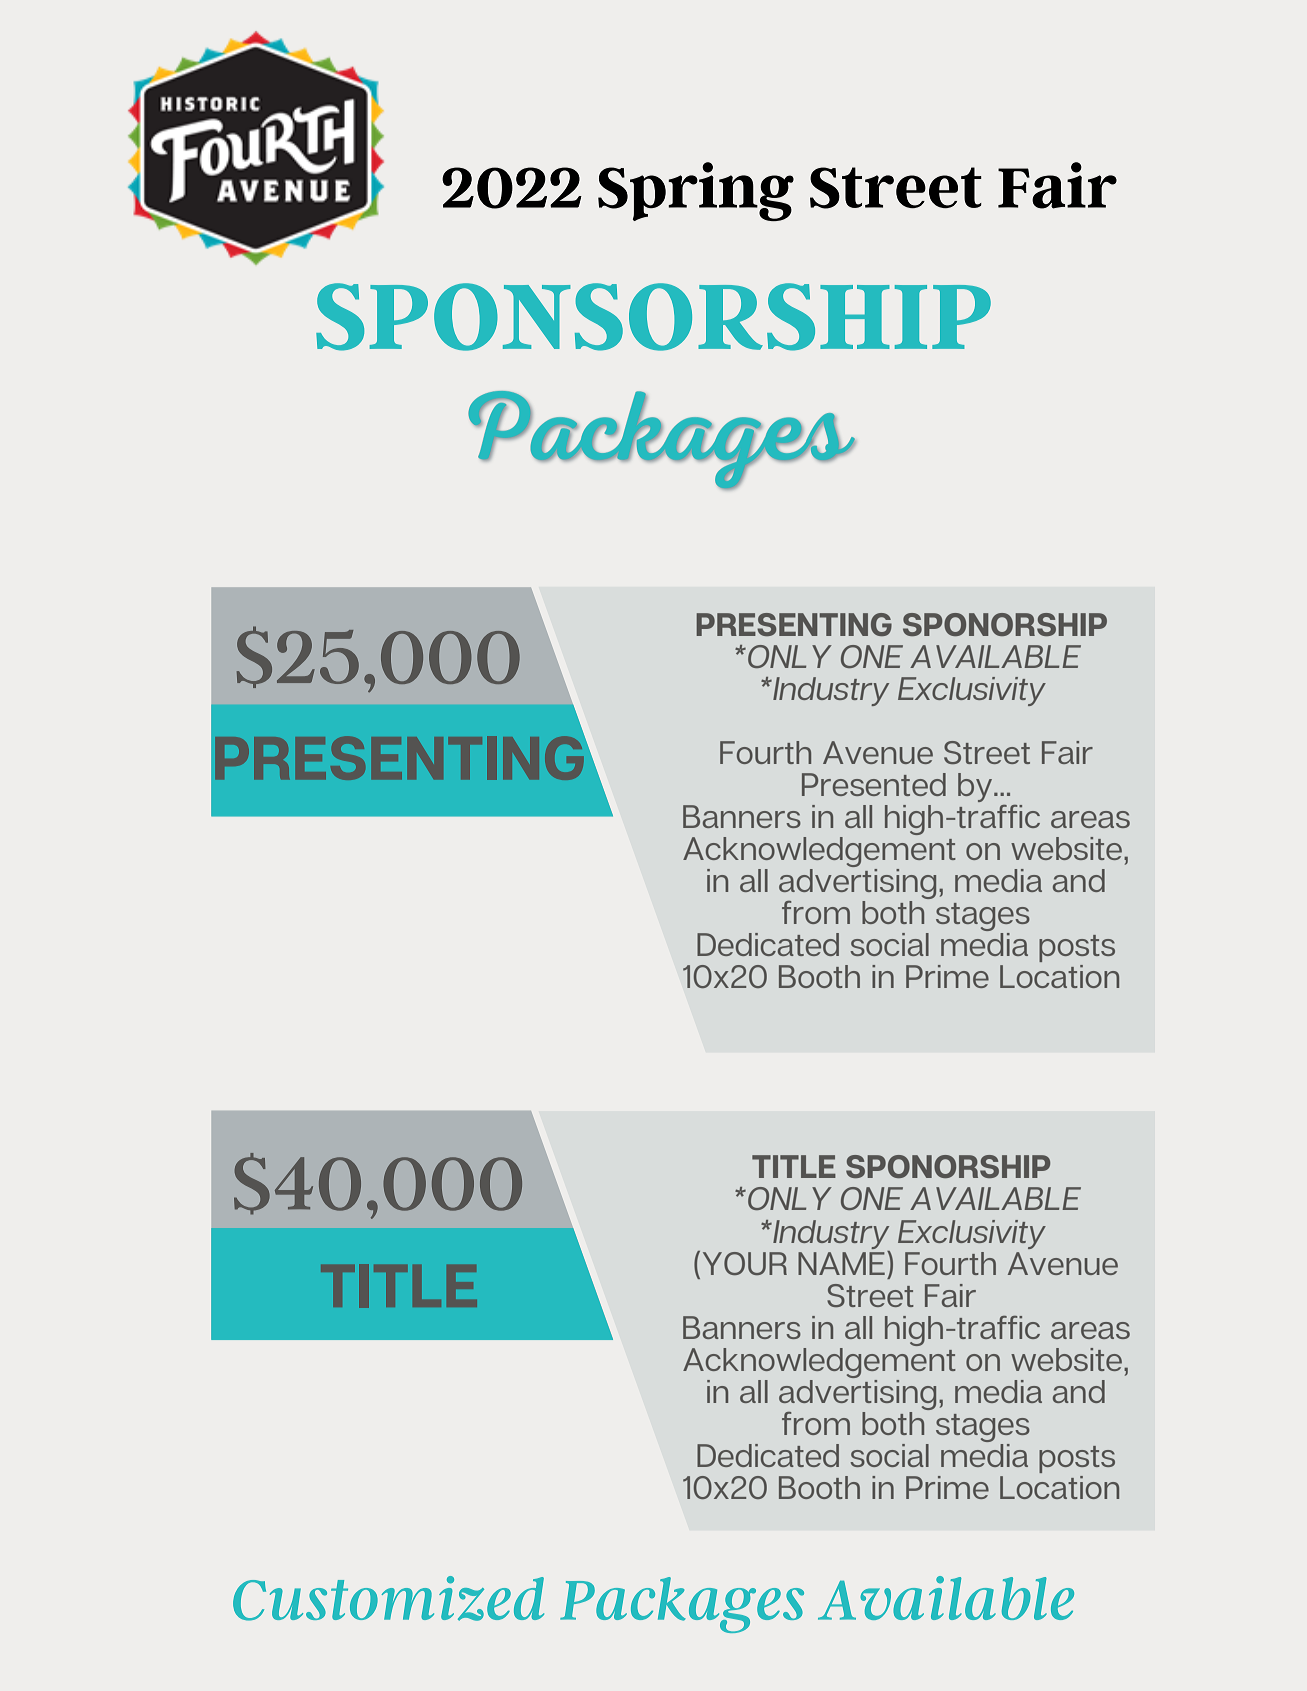 Image resolution: width=1307 pixels, height=1691 pixels. Describe the element at coordinates (696, 191) in the page. I see `Spring` at that location.
